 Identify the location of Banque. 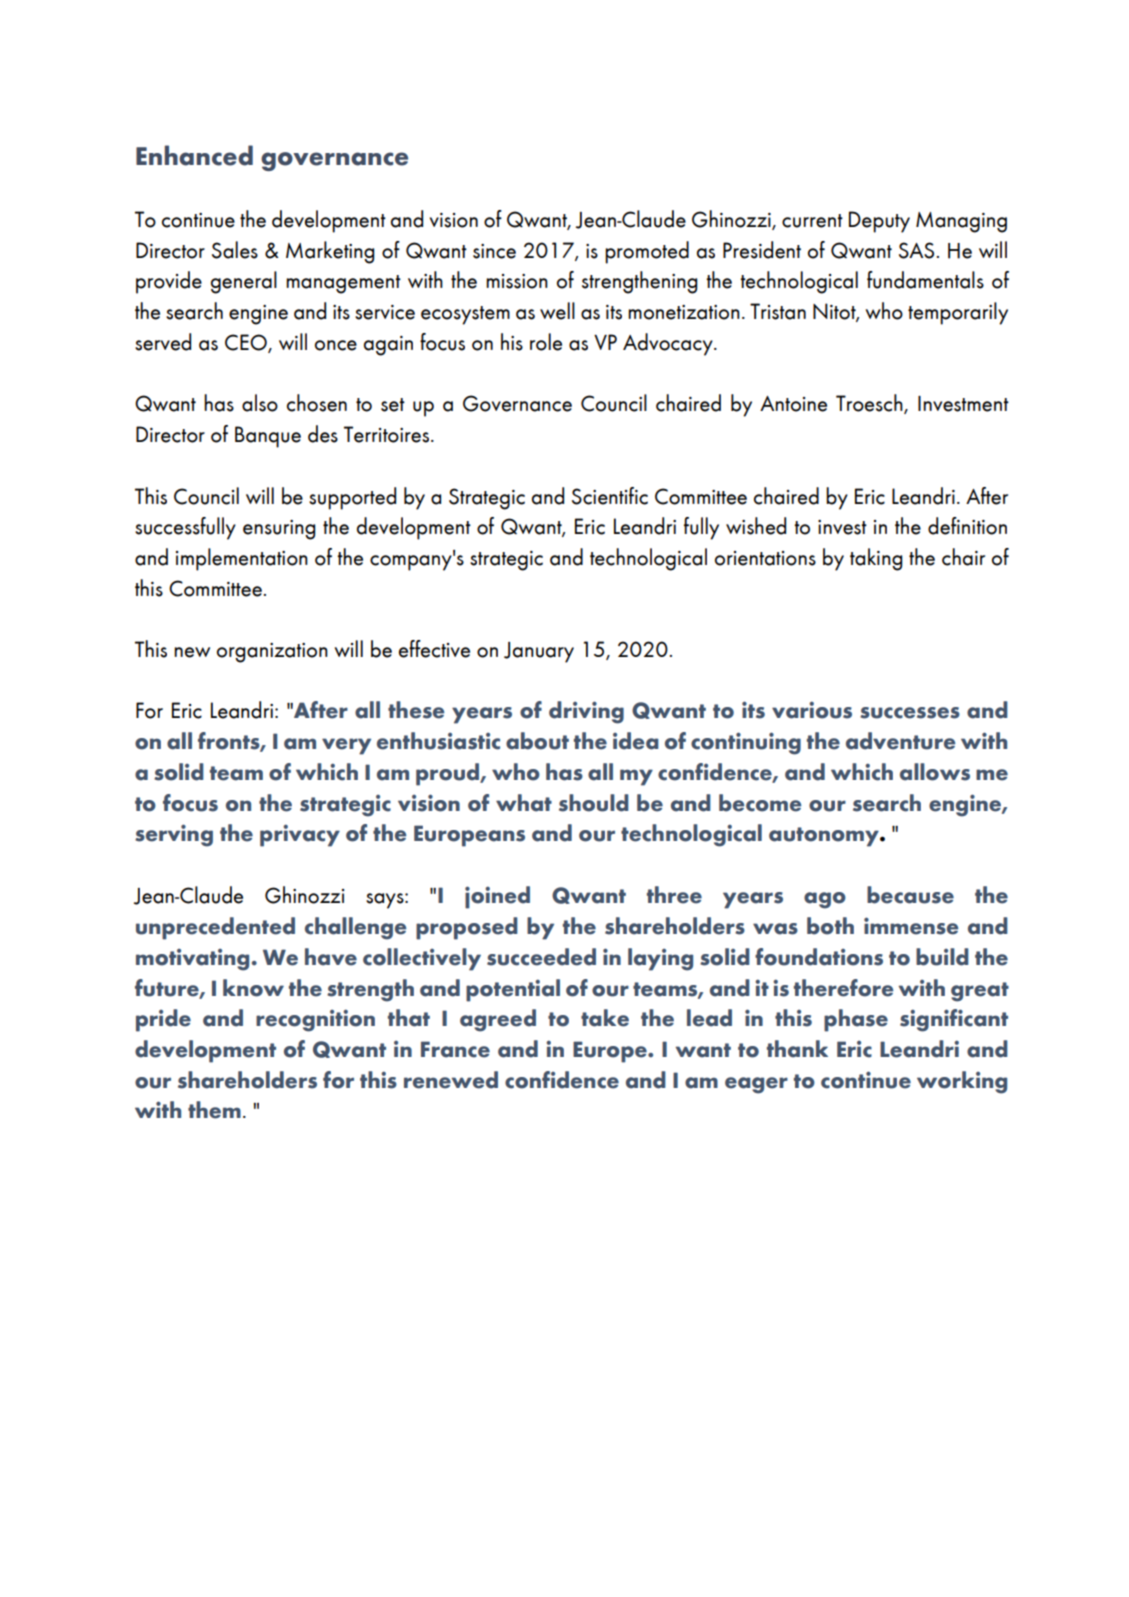
(268, 437).
